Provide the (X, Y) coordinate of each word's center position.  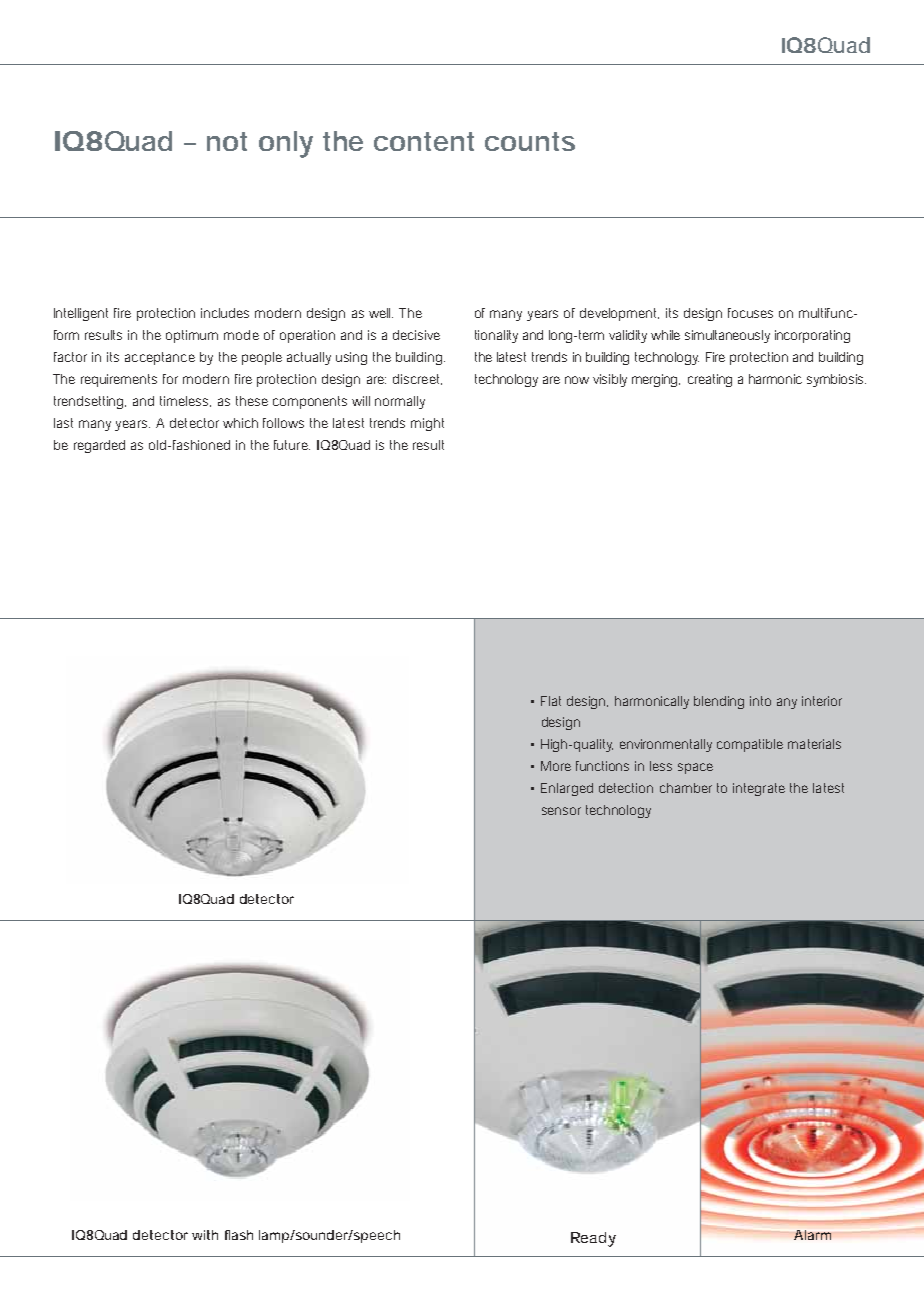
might (427, 424)
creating (710, 380)
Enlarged (567, 789)
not (227, 141)
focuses (750, 313)
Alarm (812, 1235)
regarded (99, 446)
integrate (759, 789)
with (205, 1235)
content (424, 141)
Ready (593, 1239)
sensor (561, 811)
